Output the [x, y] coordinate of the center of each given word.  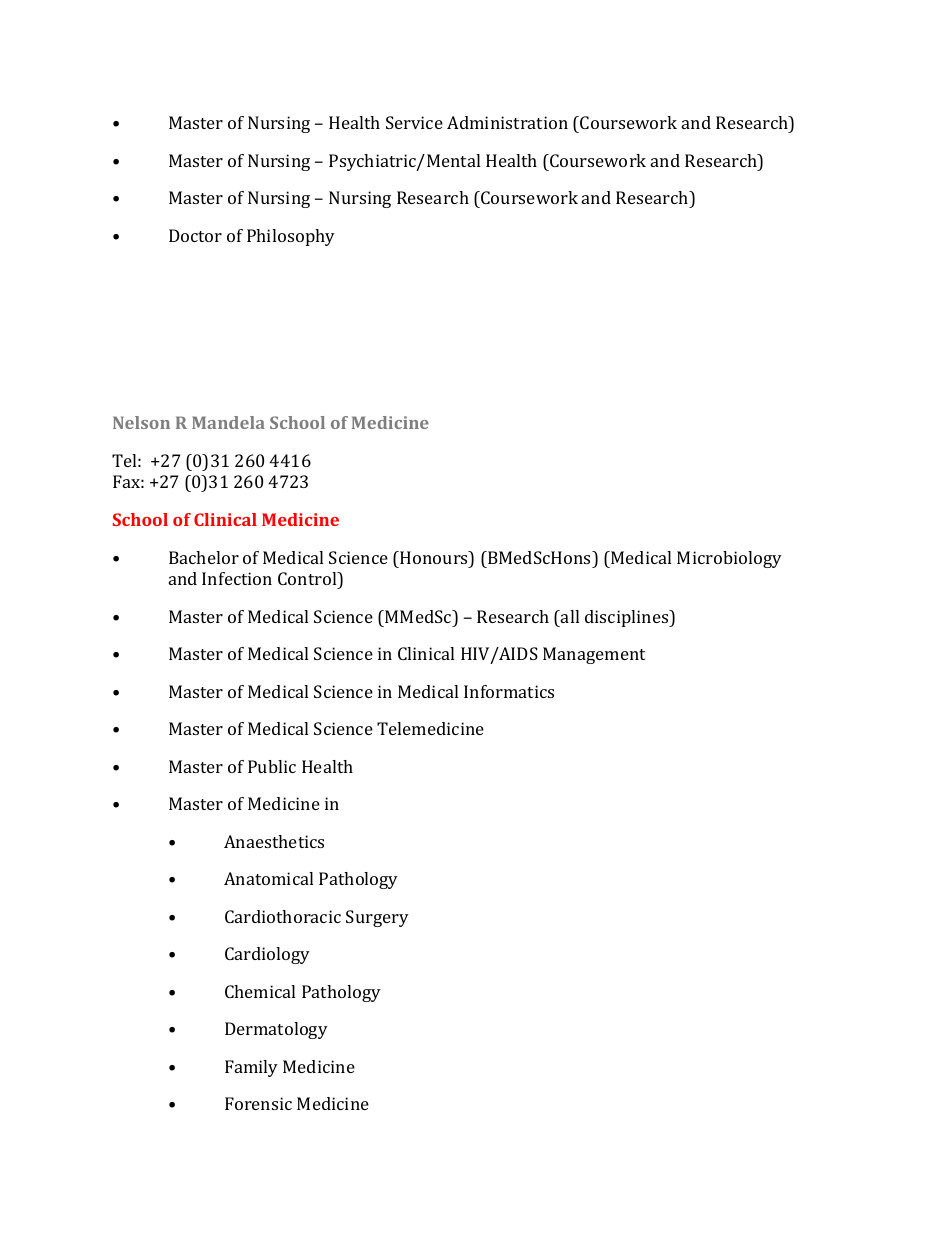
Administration [507, 122]
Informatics [509, 691]
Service [414, 122]
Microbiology [729, 559]
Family [251, 1068]
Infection [237, 578]
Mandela [228, 422]
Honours [434, 557]
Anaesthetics [274, 841]
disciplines [628, 618]
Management [594, 655]
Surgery [377, 918]
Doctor [195, 235]
